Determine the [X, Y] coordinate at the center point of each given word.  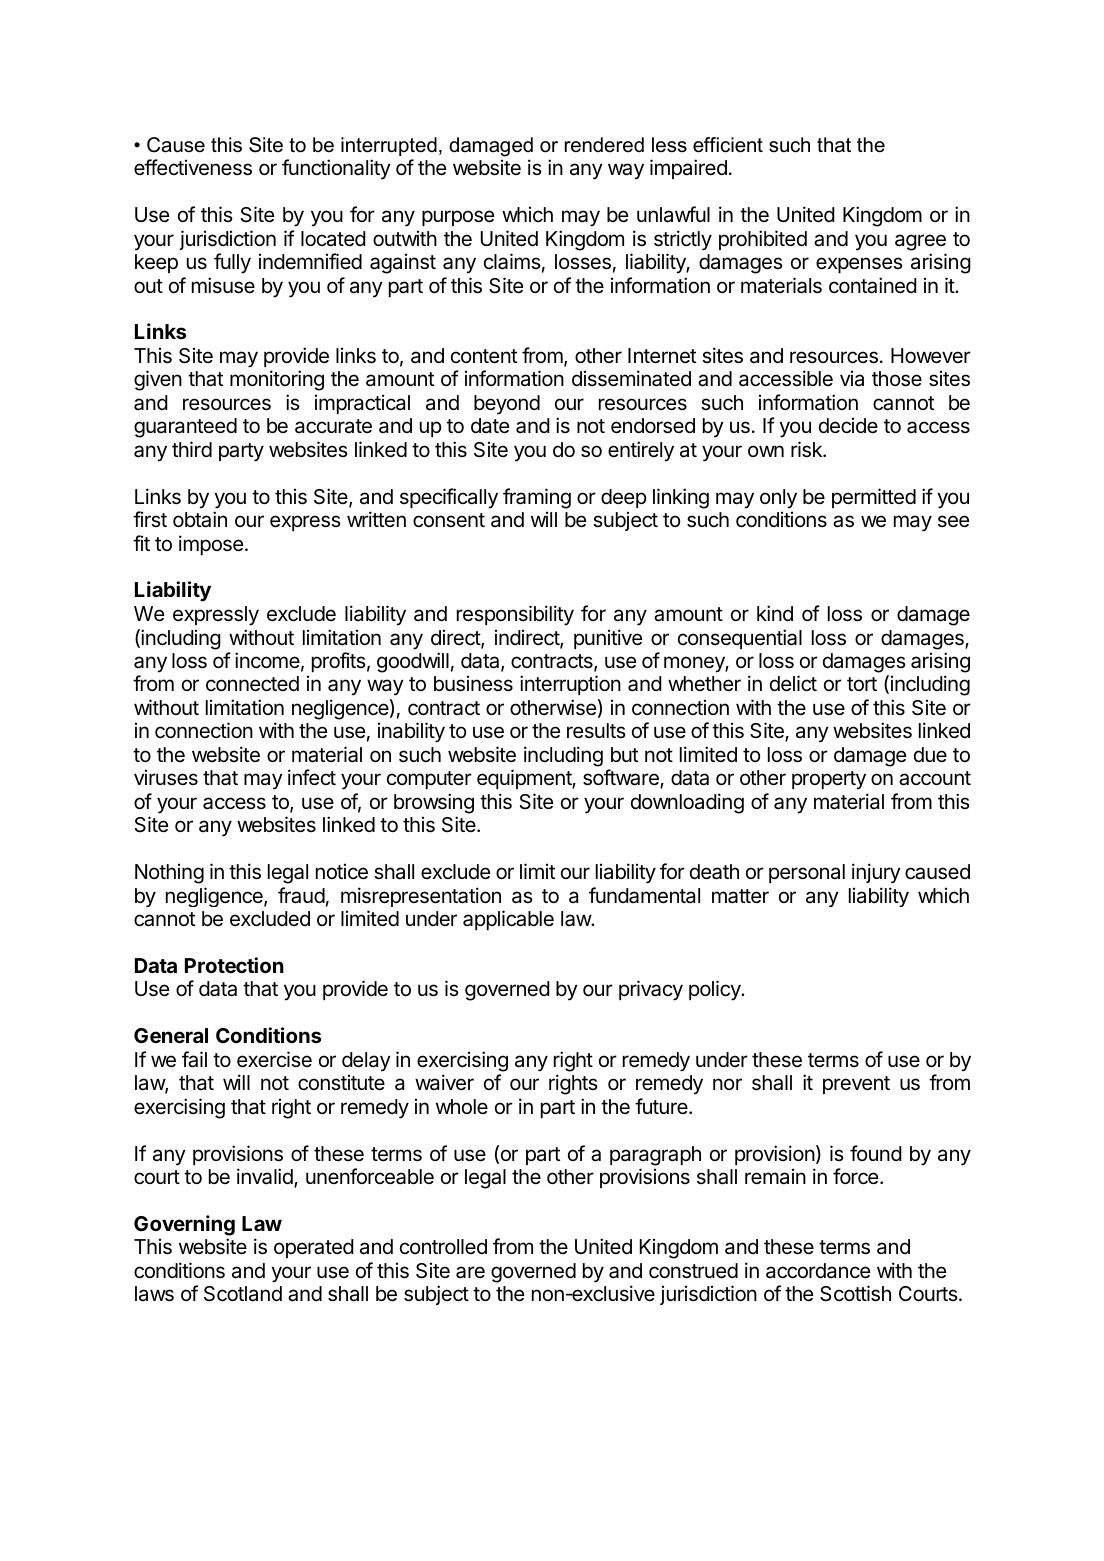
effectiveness [193, 167]
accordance [818, 1271]
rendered [604, 145]
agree [920, 242]
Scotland [243, 1294]
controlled [443, 1246]
